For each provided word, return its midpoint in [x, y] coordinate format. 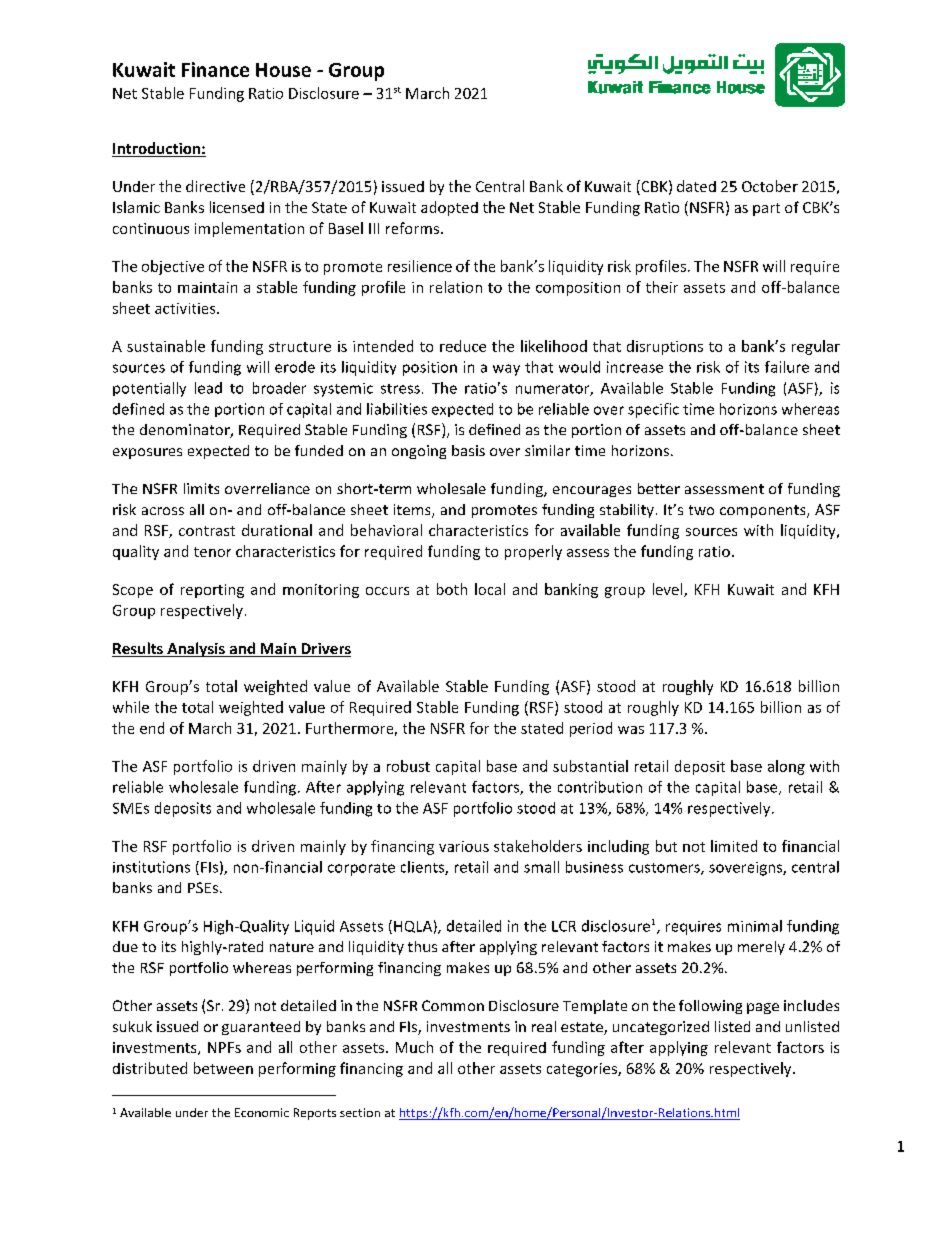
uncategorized [661, 1028]
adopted [449, 208]
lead [208, 388]
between [223, 1068]
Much [414, 1047]
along [786, 767]
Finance [215, 69]
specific [653, 410]
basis [468, 450]
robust [408, 766]
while [131, 707]
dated [696, 186]
